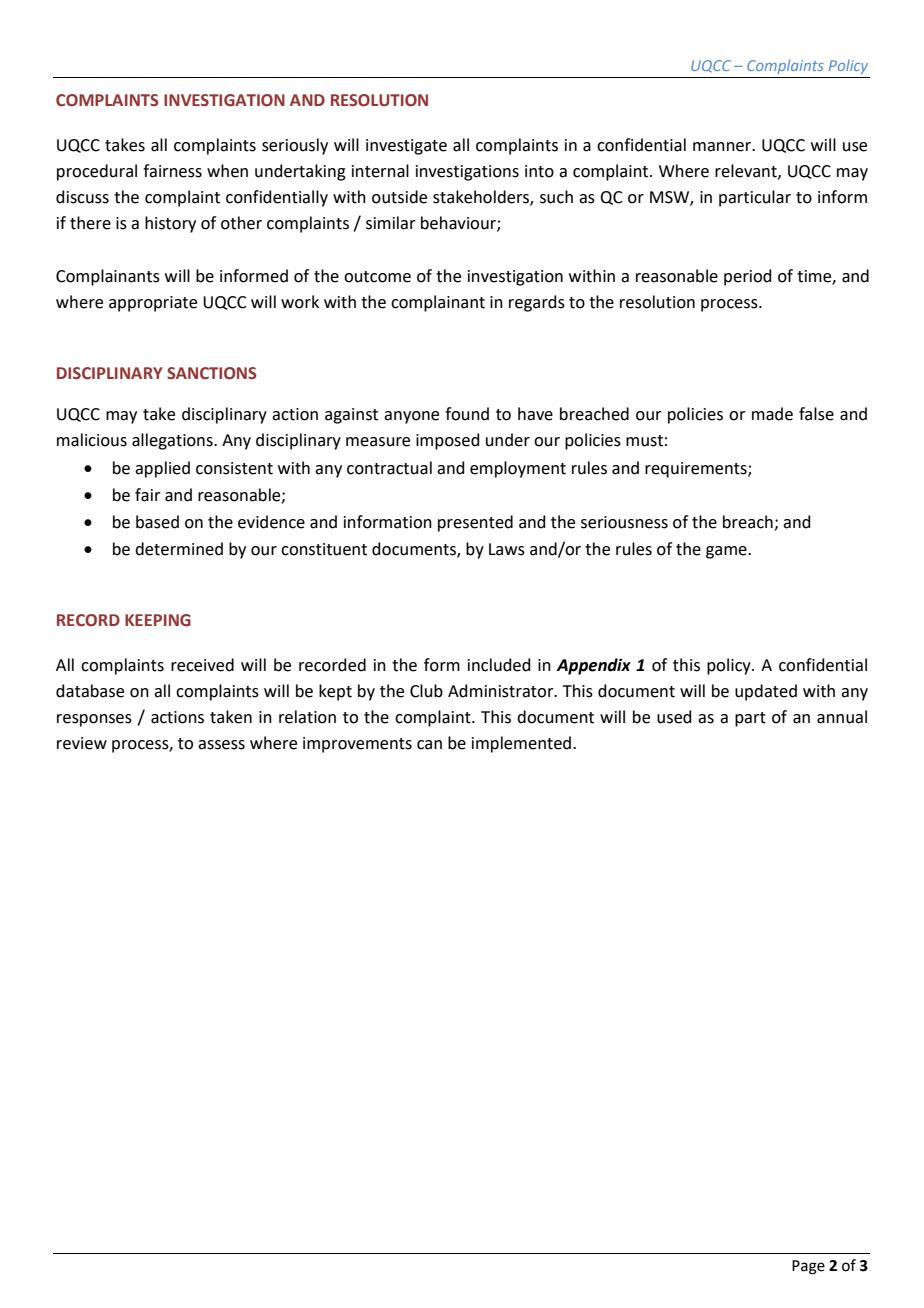 This page has height=1308, width=924. What do you see at coordinates (399, 197) in the page?
I see `outside` at bounding box center [399, 197].
